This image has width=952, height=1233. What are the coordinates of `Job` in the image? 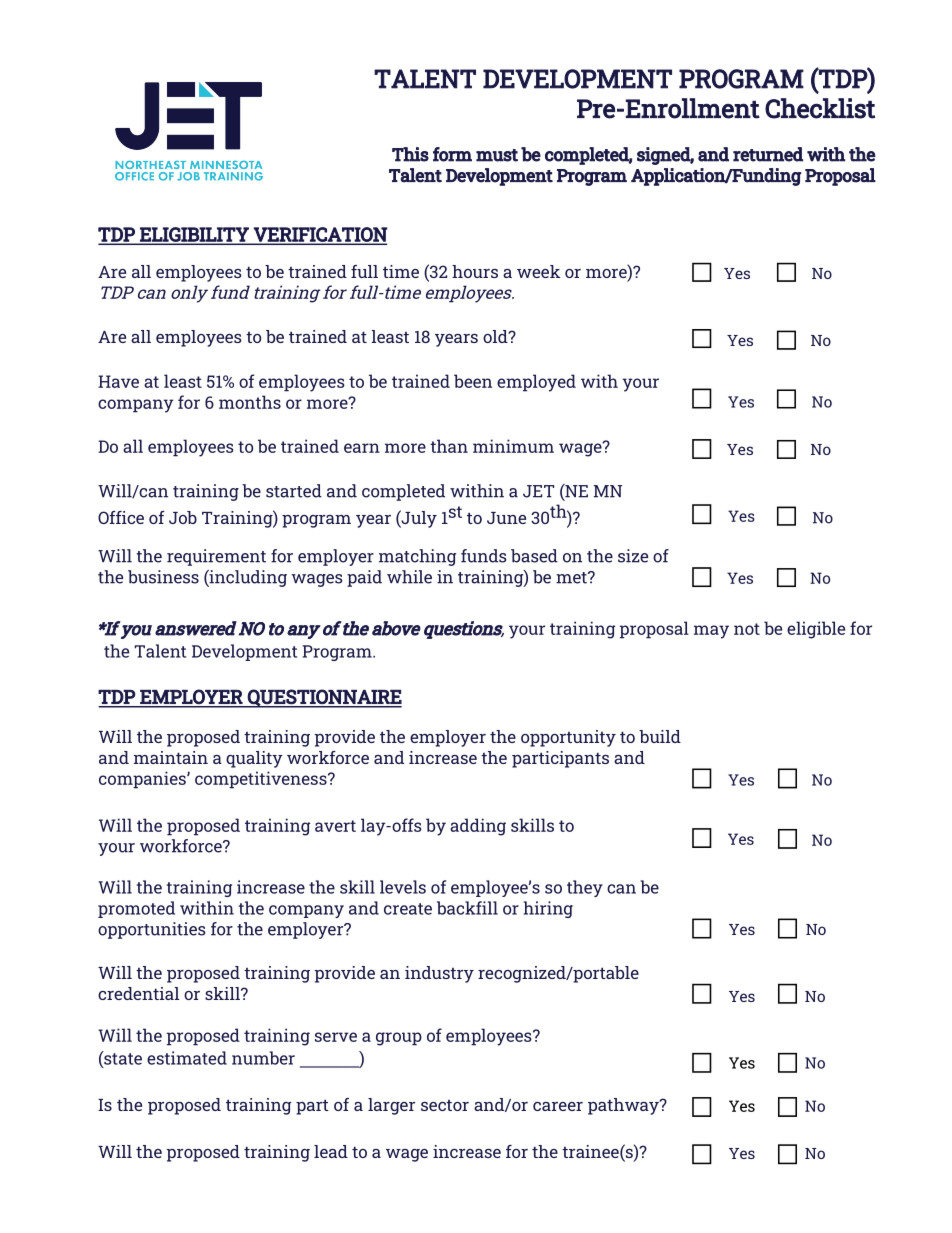 It's located at (183, 517).
